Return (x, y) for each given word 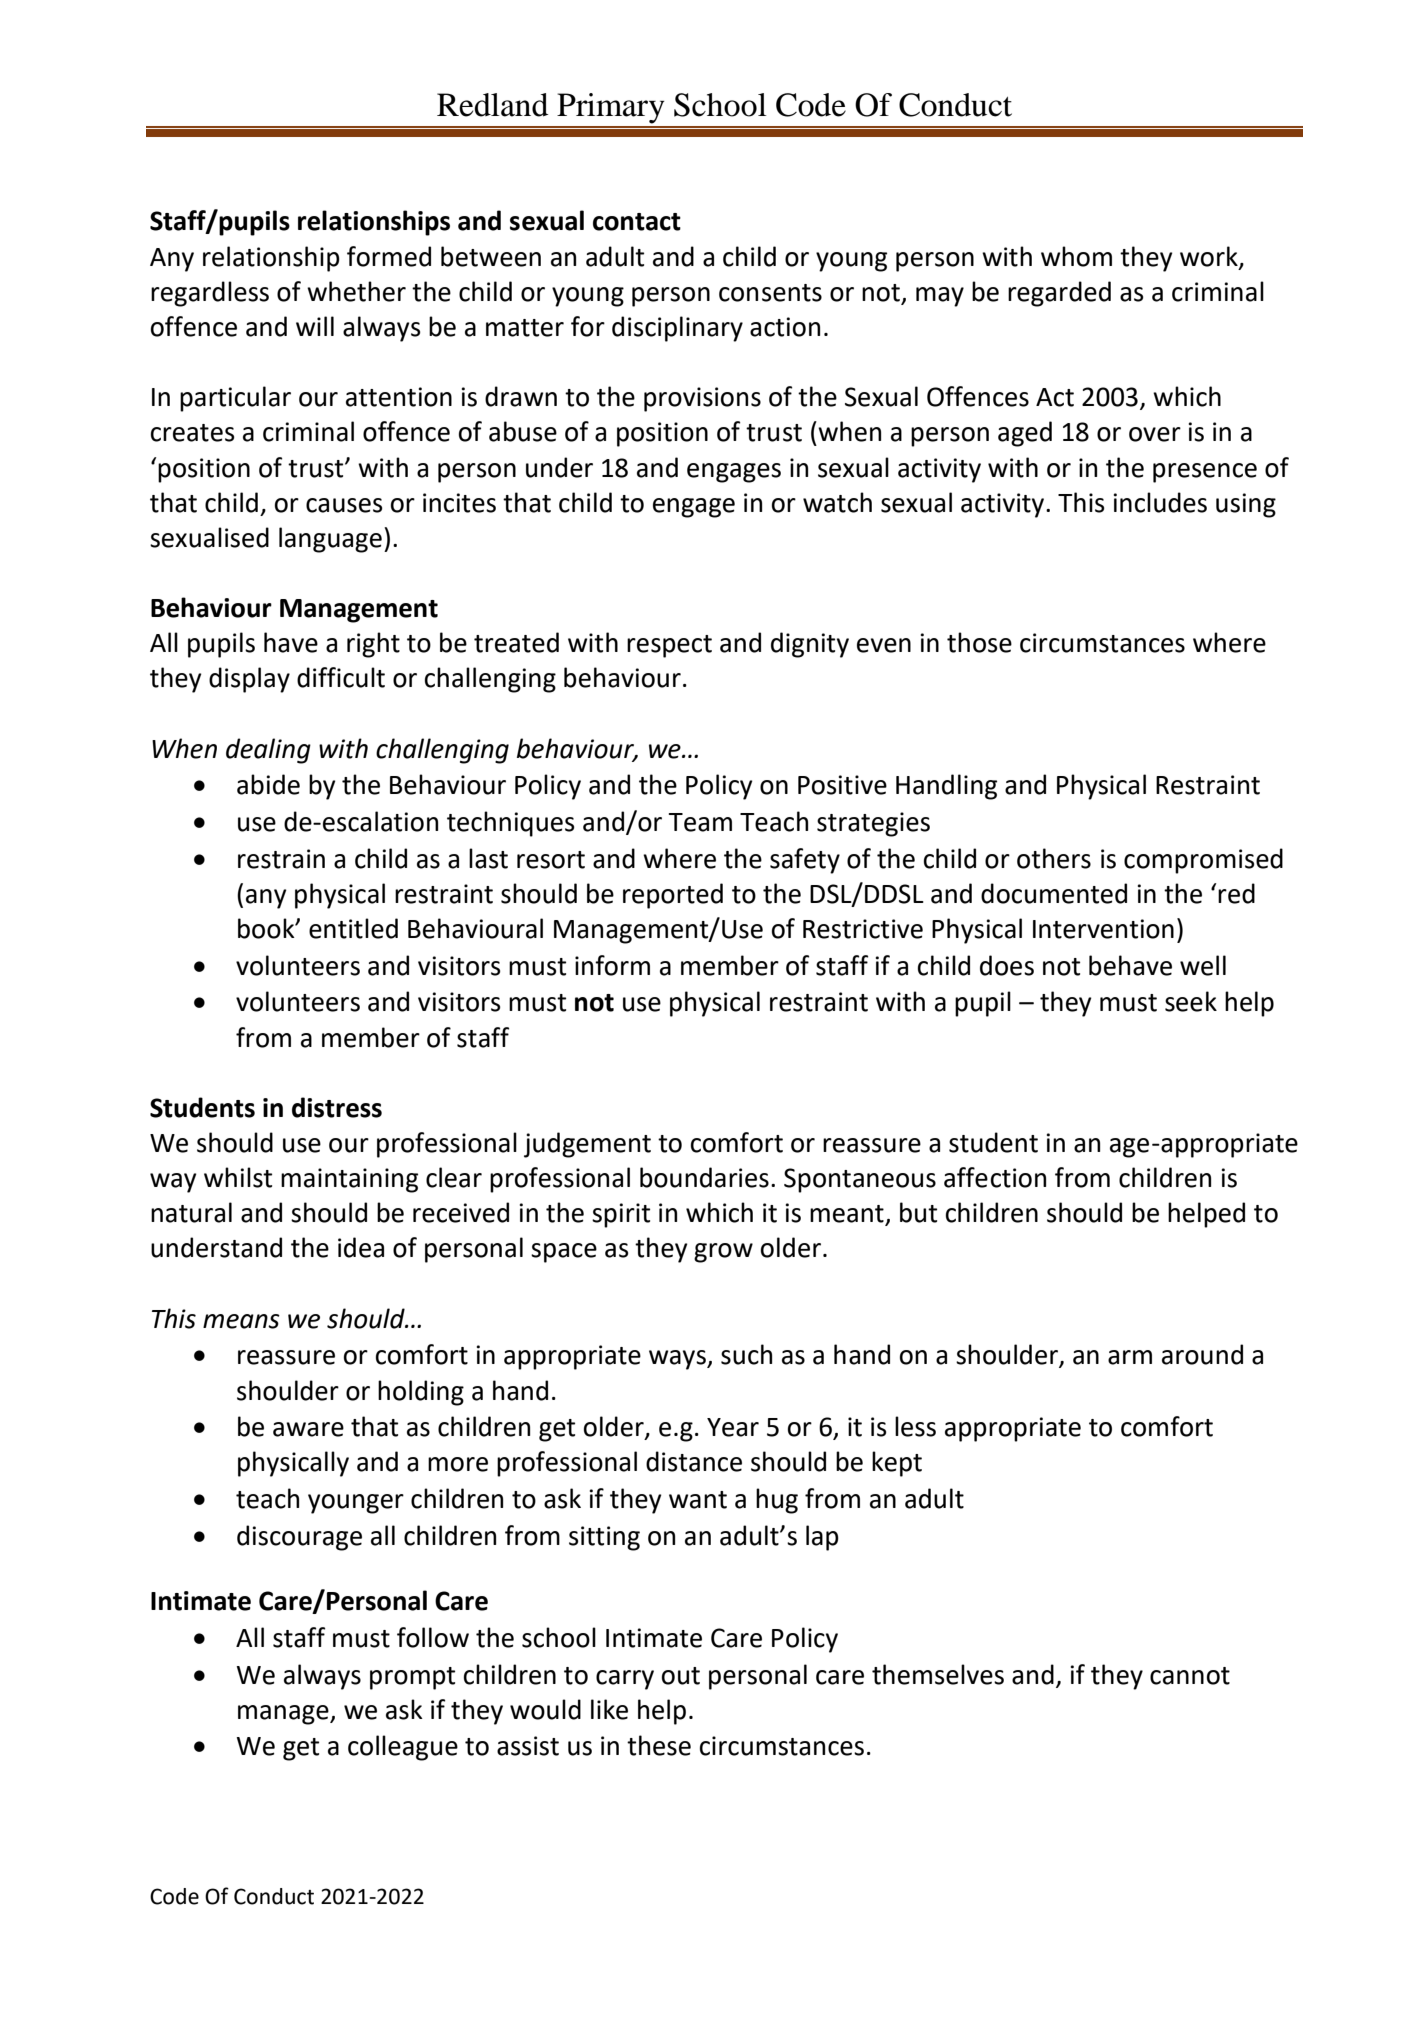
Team (700, 822)
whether (356, 291)
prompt (412, 1678)
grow (723, 1253)
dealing (268, 751)
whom (1076, 256)
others (1054, 858)
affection (995, 1177)
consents (770, 293)
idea (361, 1247)
